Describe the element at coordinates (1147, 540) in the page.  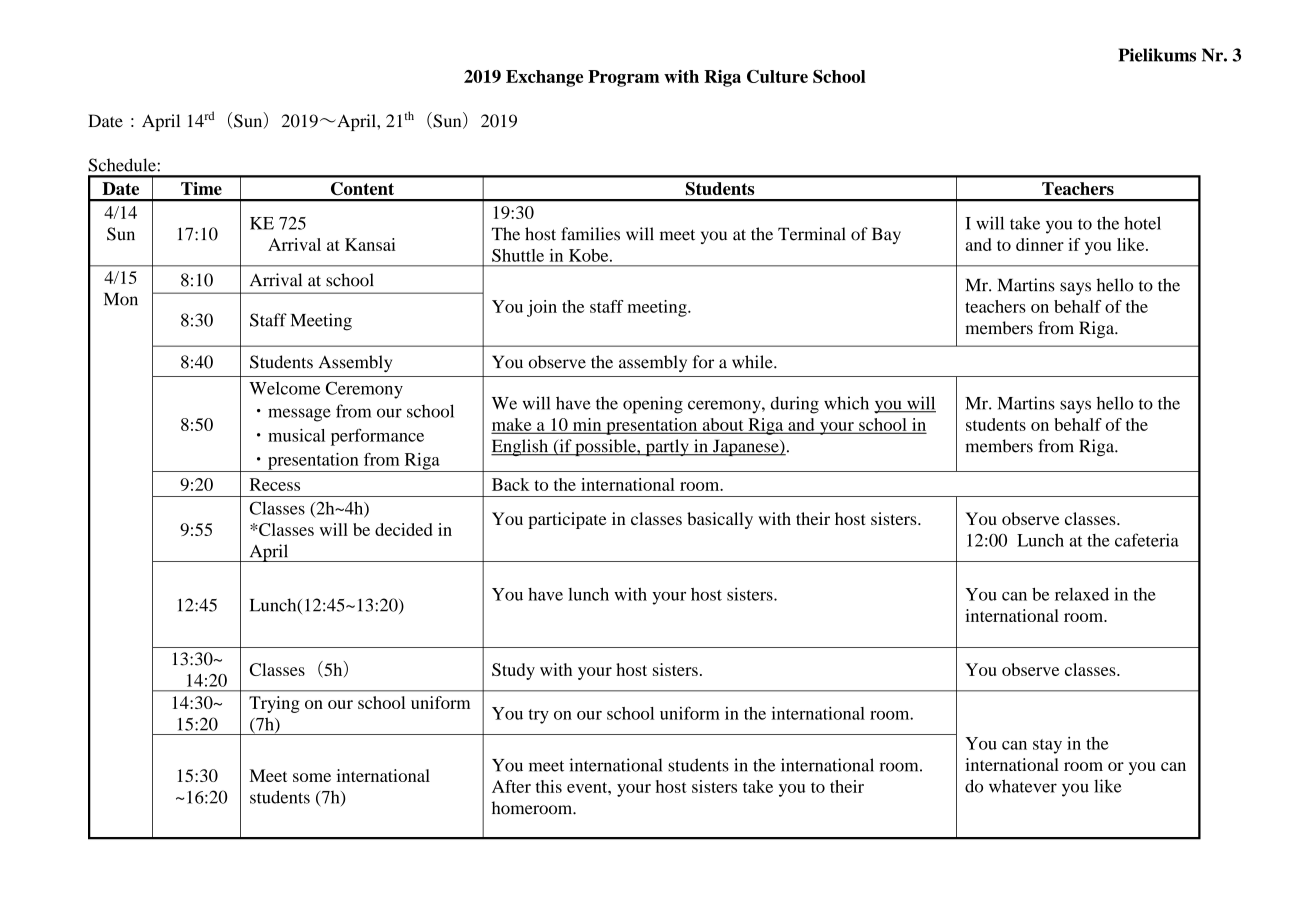
I see `cafeteria` at that location.
